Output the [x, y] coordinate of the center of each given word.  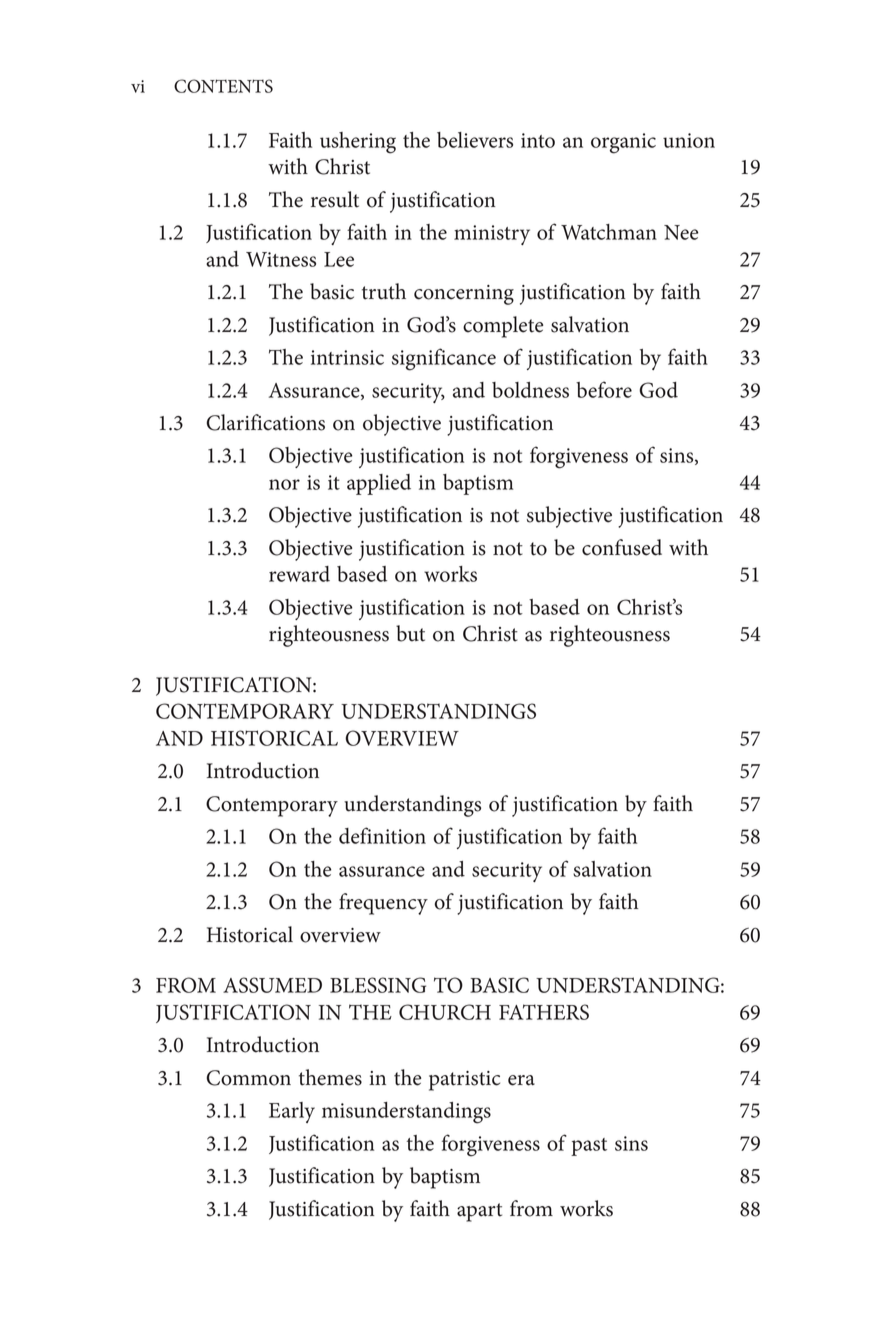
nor [284, 484]
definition [382, 835]
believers [475, 140]
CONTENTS [223, 86]
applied [379, 484]
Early [292, 1112]
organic [623, 143]
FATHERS [544, 1012]
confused [622, 547]
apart [479, 1212]
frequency [383, 904]
